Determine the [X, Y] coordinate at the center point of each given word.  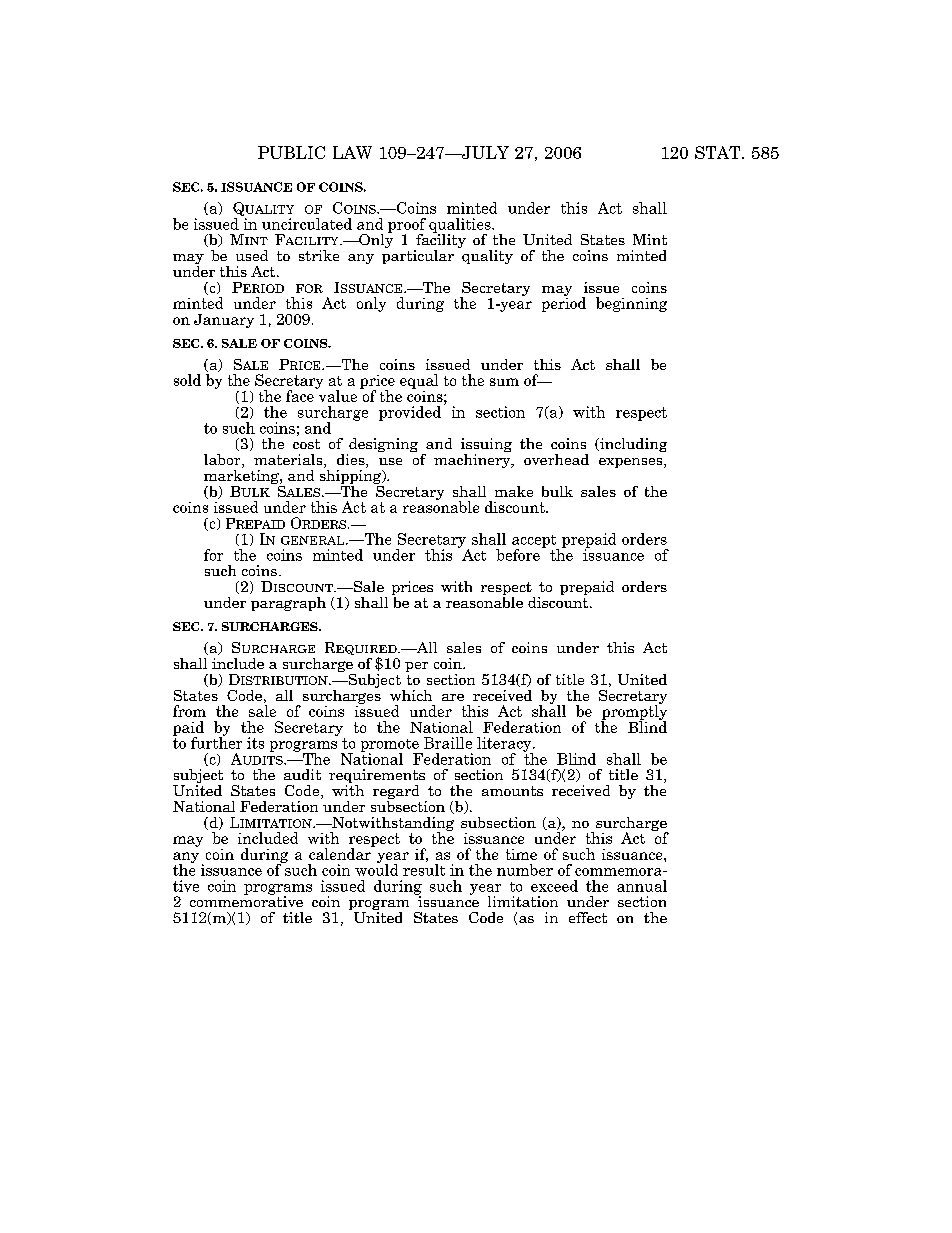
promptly [634, 712]
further [216, 742]
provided [410, 413]
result [424, 870]
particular [418, 255]
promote [391, 746]
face [300, 396]
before [518, 555]
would [376, 869]
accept [535, 542]
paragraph [288, 604]
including [632, 445]
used [252, 255]
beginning [631, 304]
